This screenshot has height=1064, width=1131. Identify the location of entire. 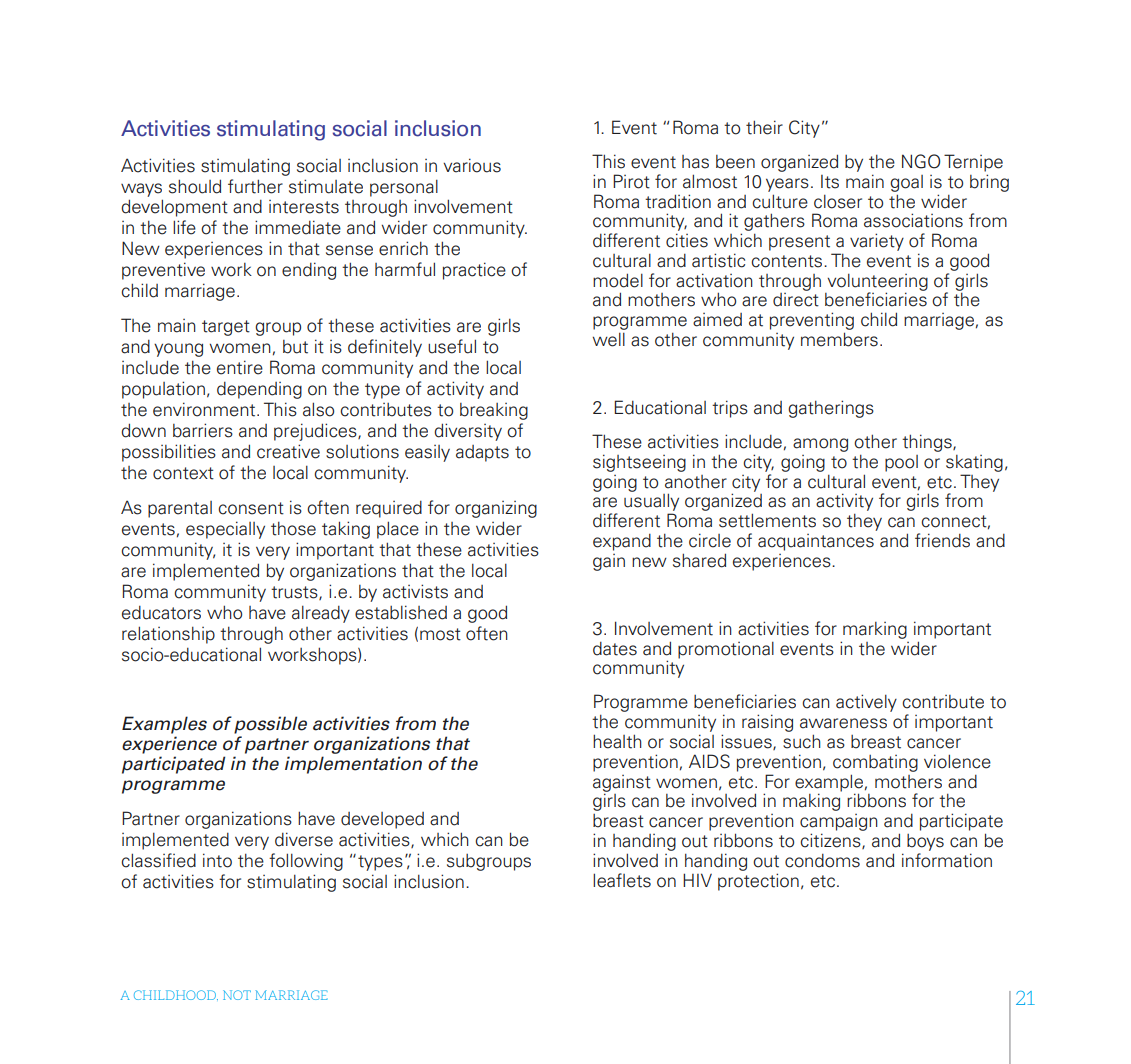
(240, 367).
